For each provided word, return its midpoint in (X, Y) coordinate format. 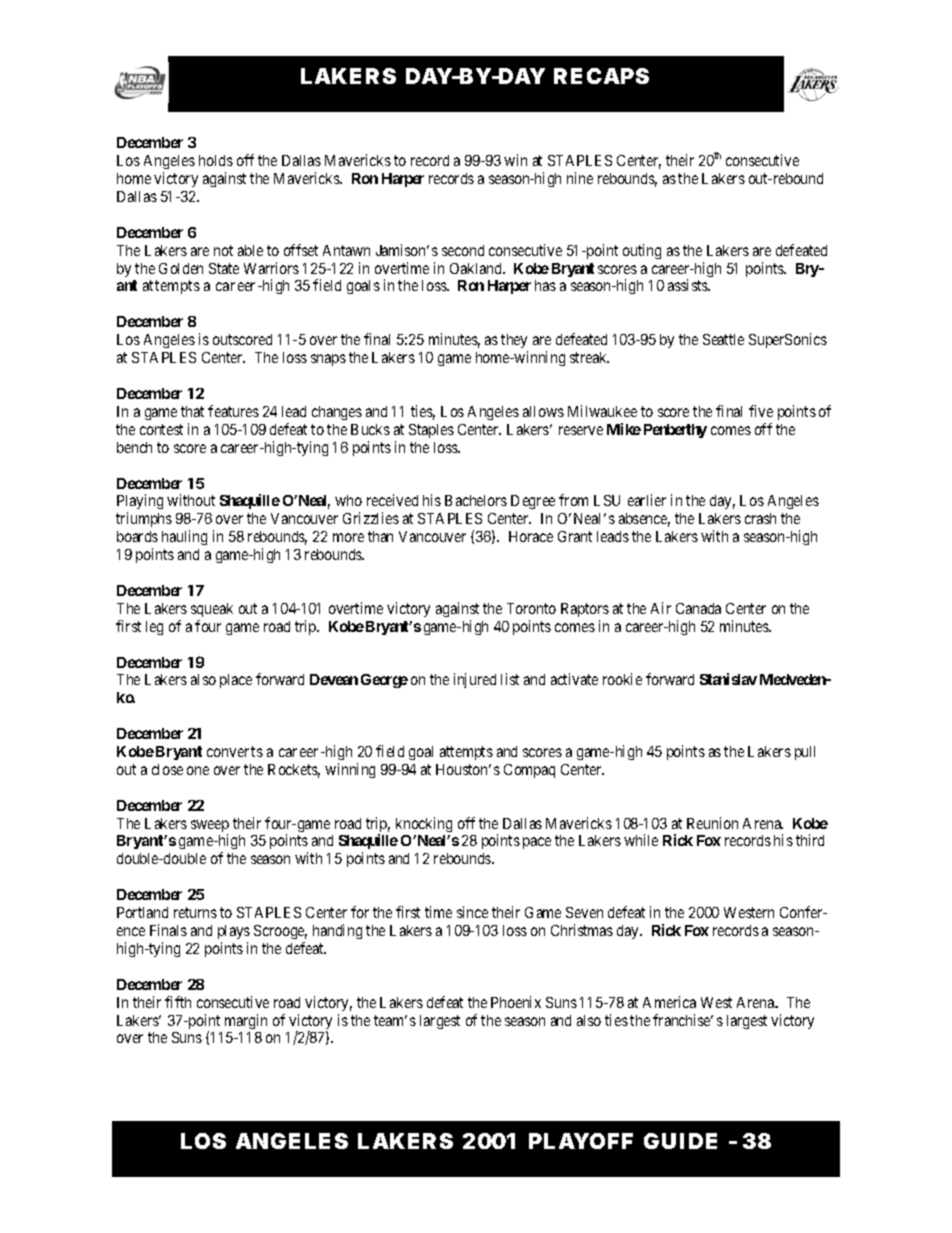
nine (580, 178)
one (198, 770)
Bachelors (476, 500)
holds (216, 160)
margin (246, 1021)
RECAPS (601, 76)
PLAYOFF (581, 1141)
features (233, 411)
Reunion (712, 823)
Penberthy (675, 431)
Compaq (529, 771)
